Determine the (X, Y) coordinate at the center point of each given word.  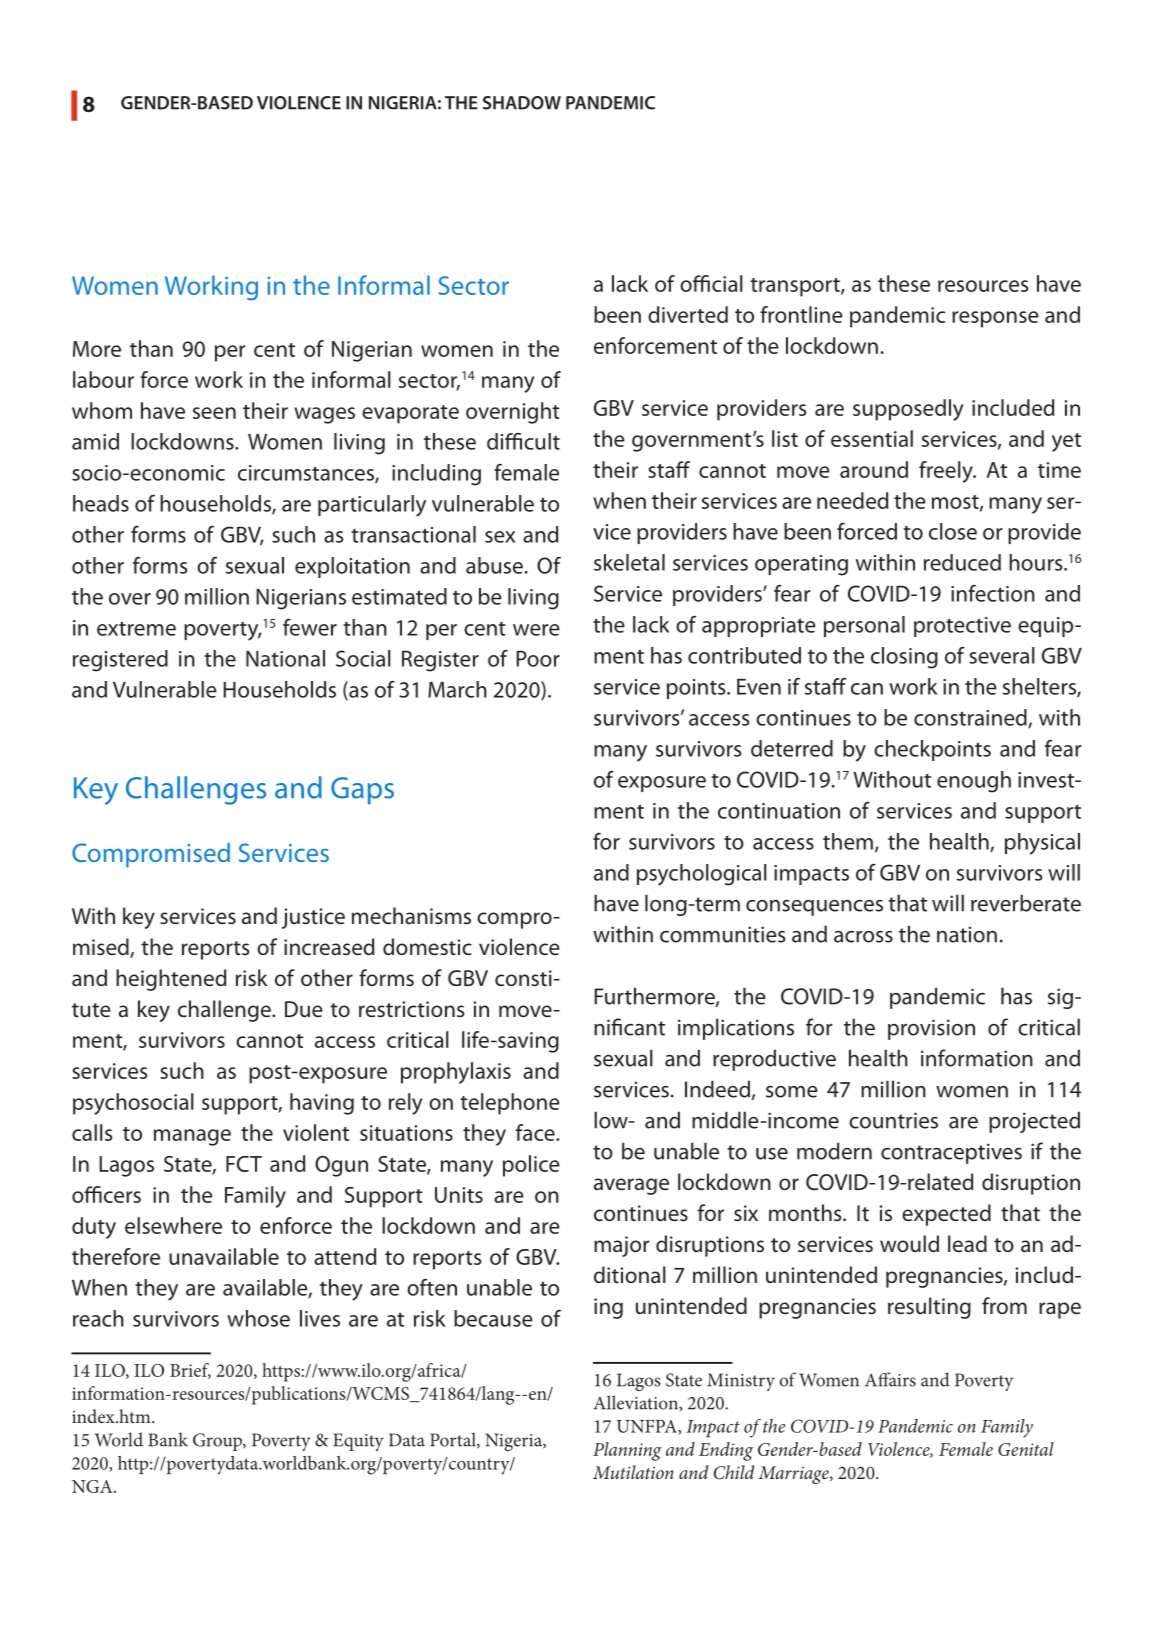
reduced (962, 562)
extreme (136, 628)
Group (218, 1442)
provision (931, 1029)
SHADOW (522, 103)
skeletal (629, 562)
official (711, 283)
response (995, 319)
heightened (171, 980)
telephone (510, 1104)
